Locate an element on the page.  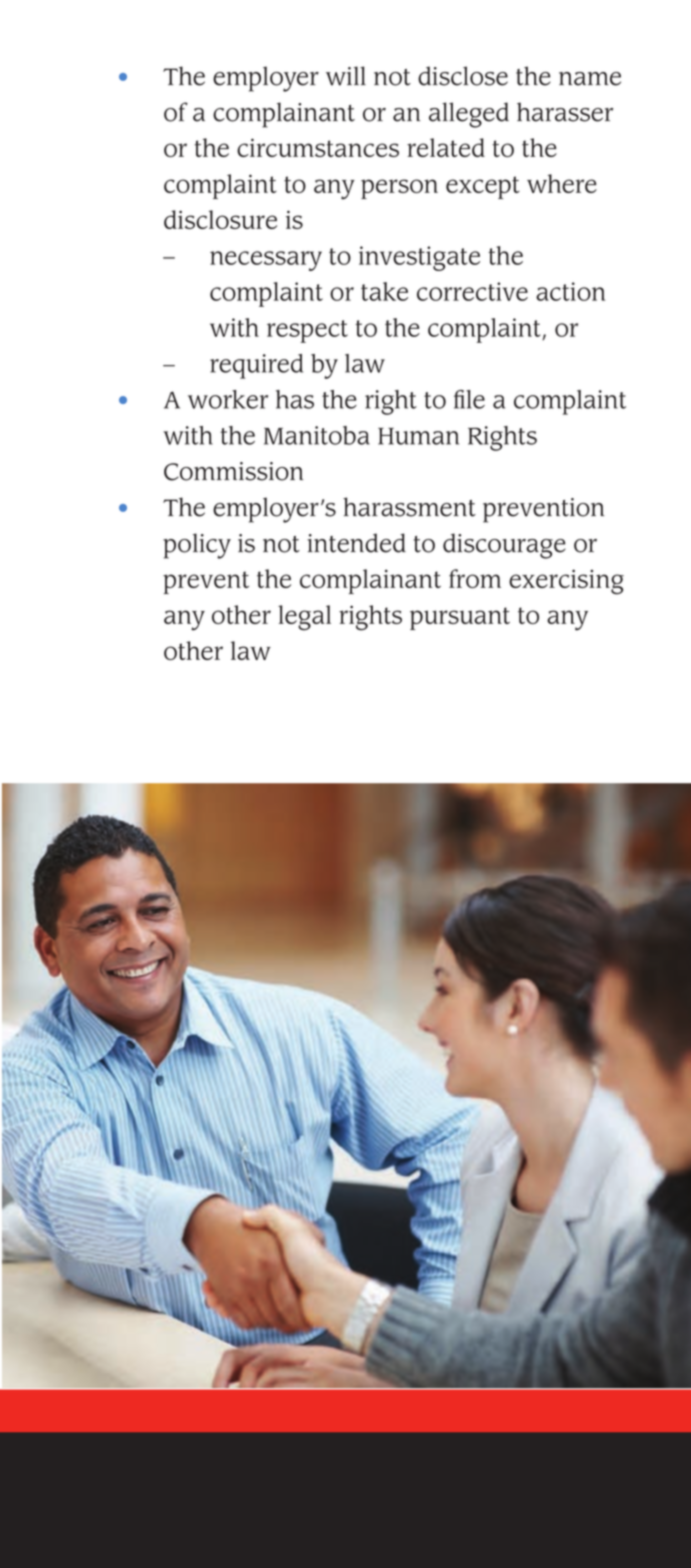
action is located at coordinates (570, 291).
